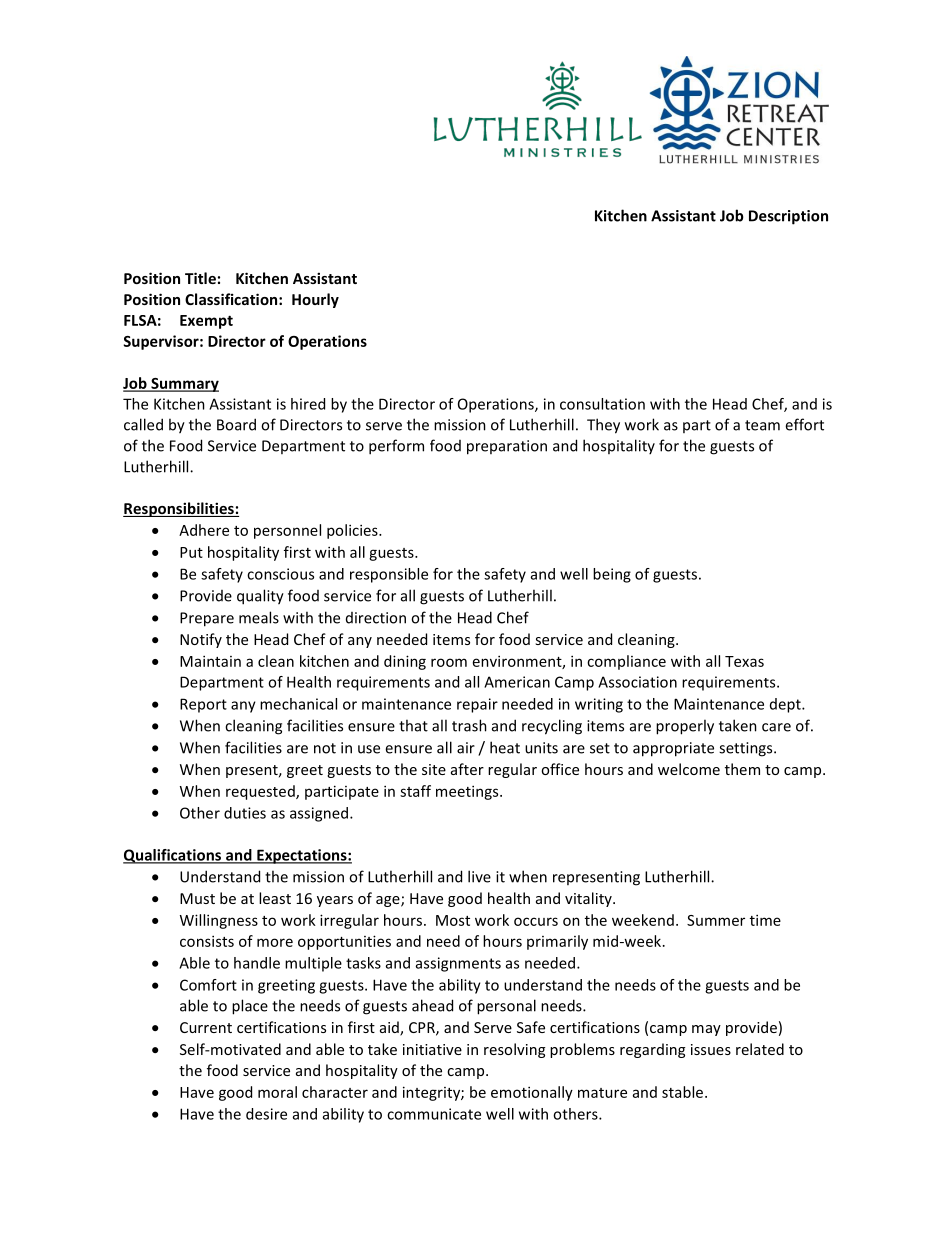 The image size is (952, 1233). Describe the element at coordinates (788, 217) in the screenshot. I see `Description` at that location.
